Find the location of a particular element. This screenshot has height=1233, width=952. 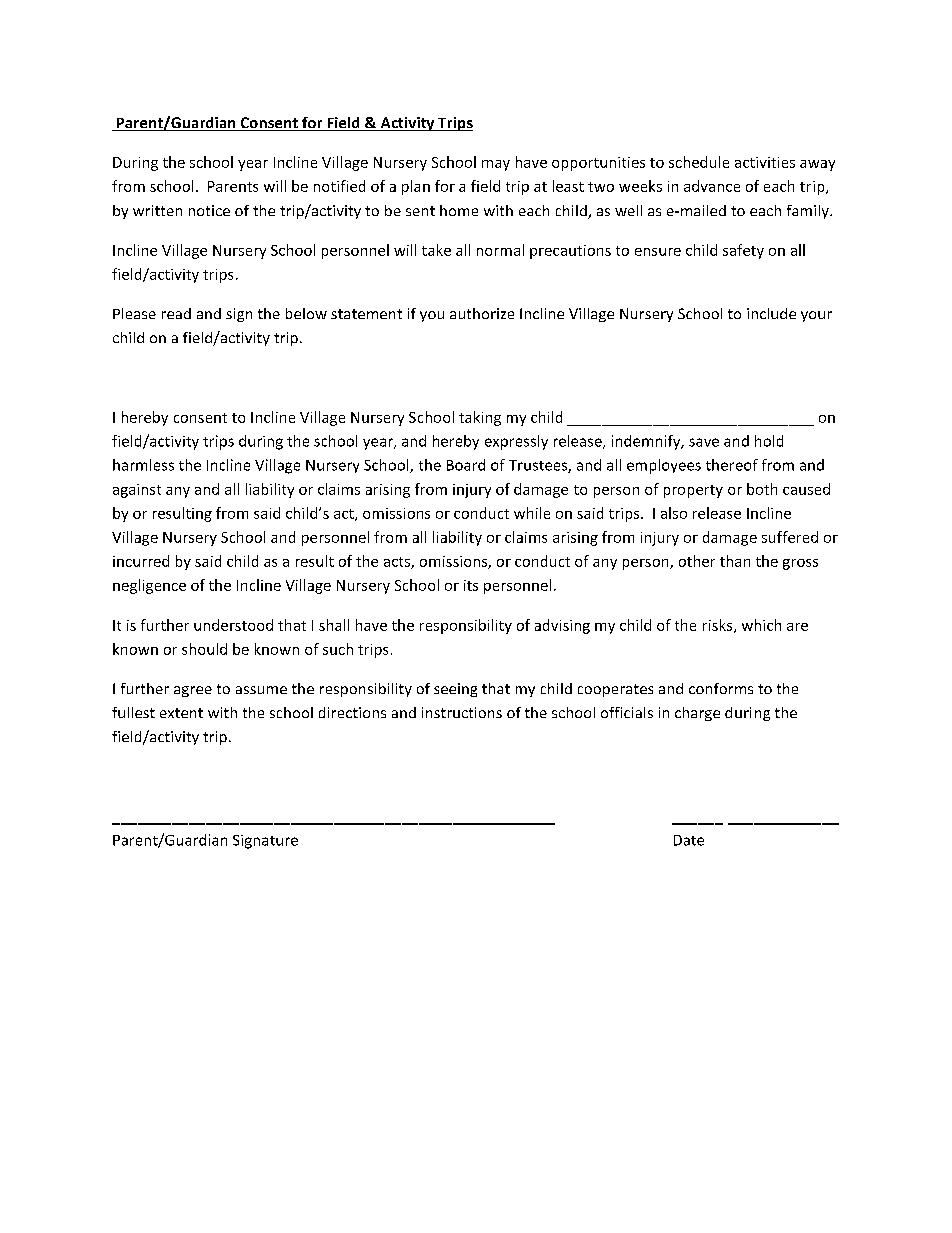

authorize is located at coordinates (482, 313).
